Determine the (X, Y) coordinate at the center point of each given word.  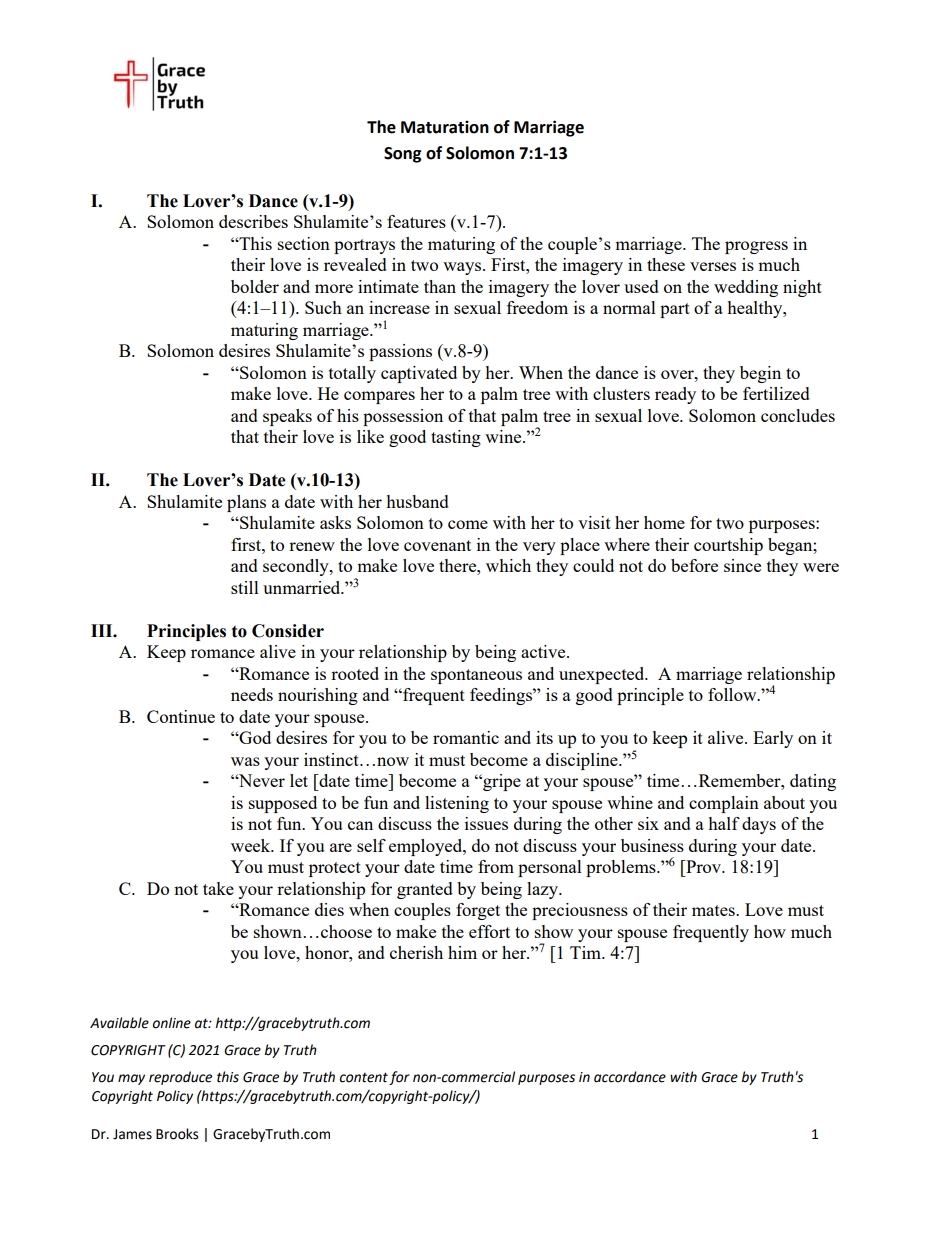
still (245, 587)
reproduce (180, 1078)
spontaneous (476, 676)
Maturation (445, 127)
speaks (287, 417)
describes (253, 221)
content (364, 1077)
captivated (419, 374)
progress (756, 247)
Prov (704, 866)
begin (760, 374)
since (742, 565)
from (496, 866)
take (218, 888)
